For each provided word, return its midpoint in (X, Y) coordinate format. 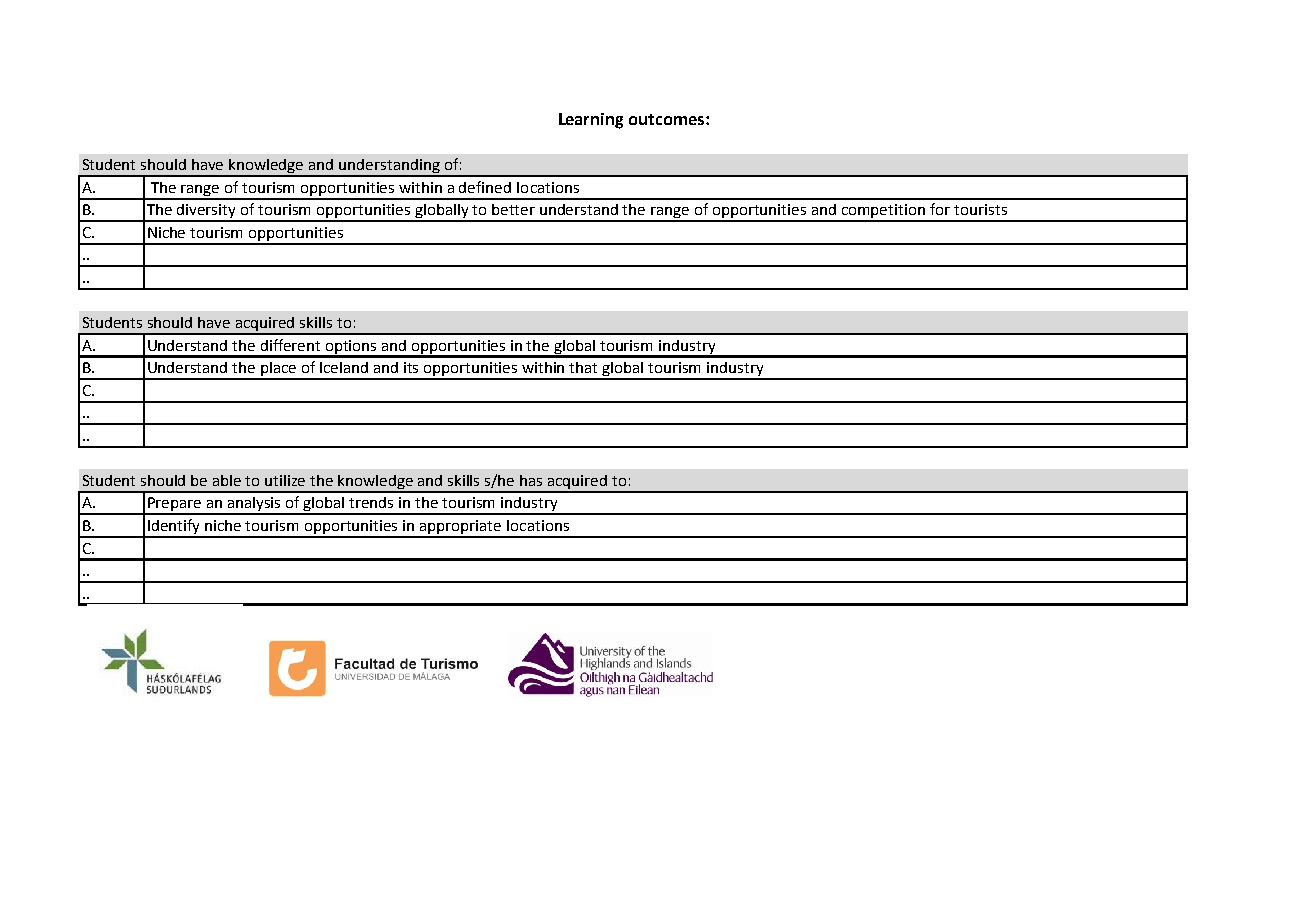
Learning (591, 121)
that (583, 367)
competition (883, 212)
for (940, 209)
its (411, 367)
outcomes (668, 119)
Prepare (175, 505)
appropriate (461, 528)
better (513, 209)
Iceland (344, 367)
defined (485, 187)
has (531, 480)
